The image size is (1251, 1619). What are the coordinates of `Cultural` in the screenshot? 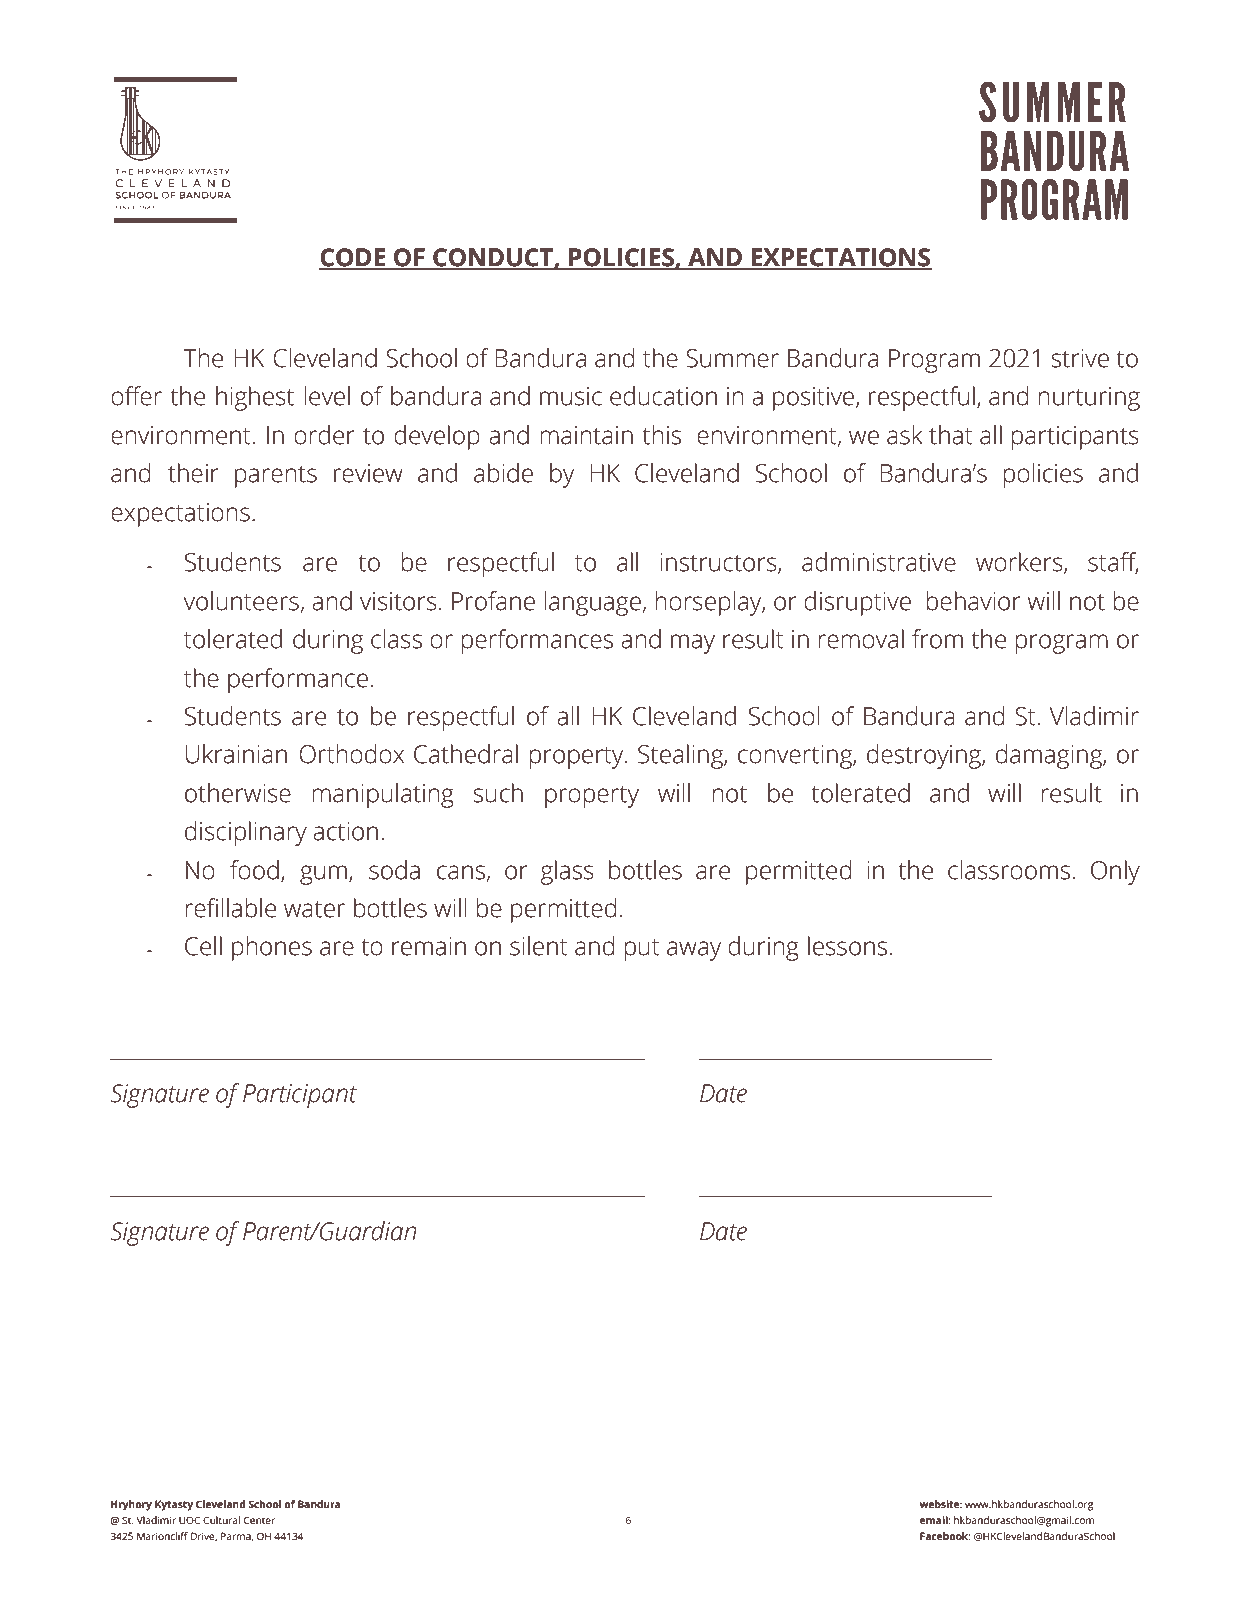 It's located at (221, 1520).
